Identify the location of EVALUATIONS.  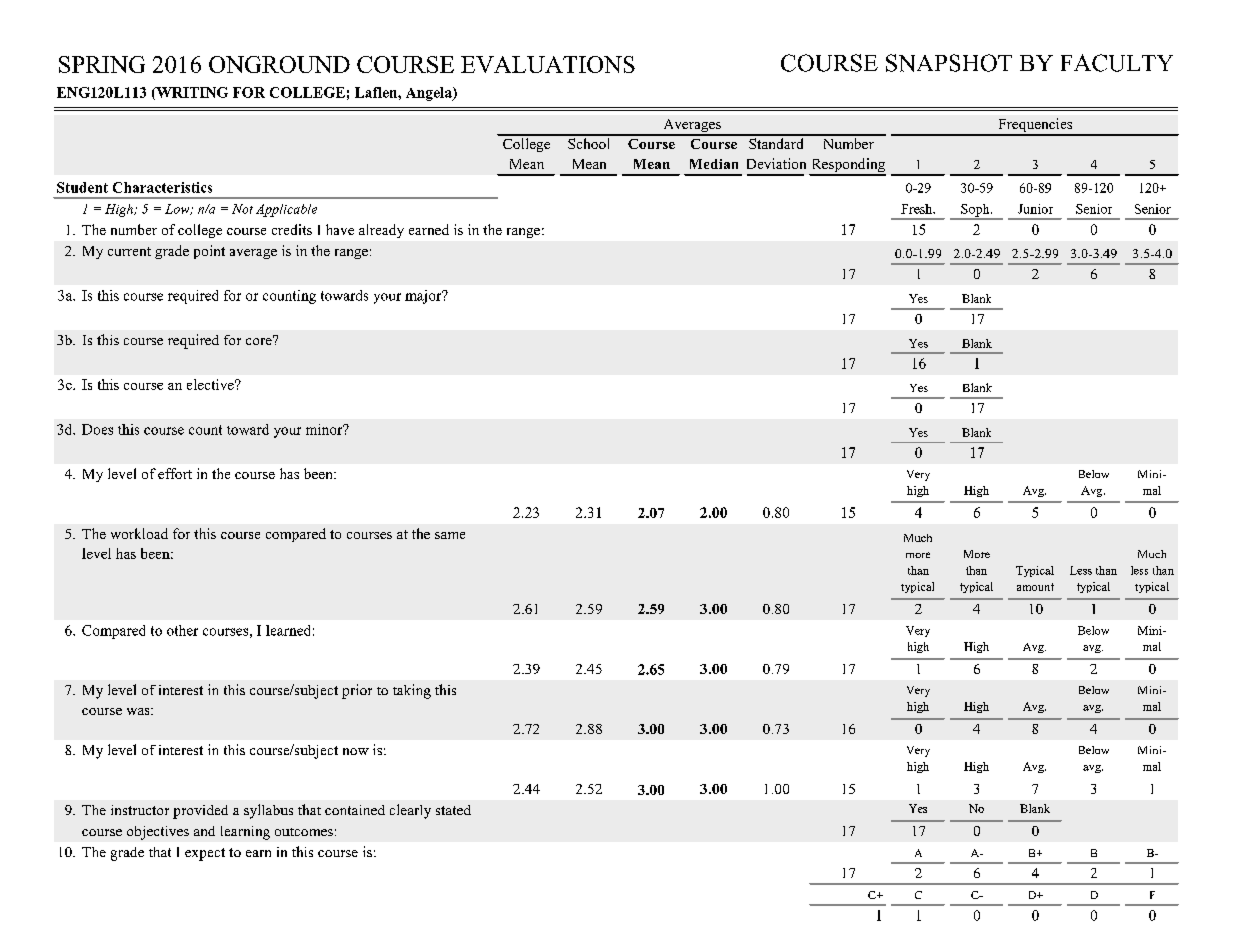
(548, 64).
